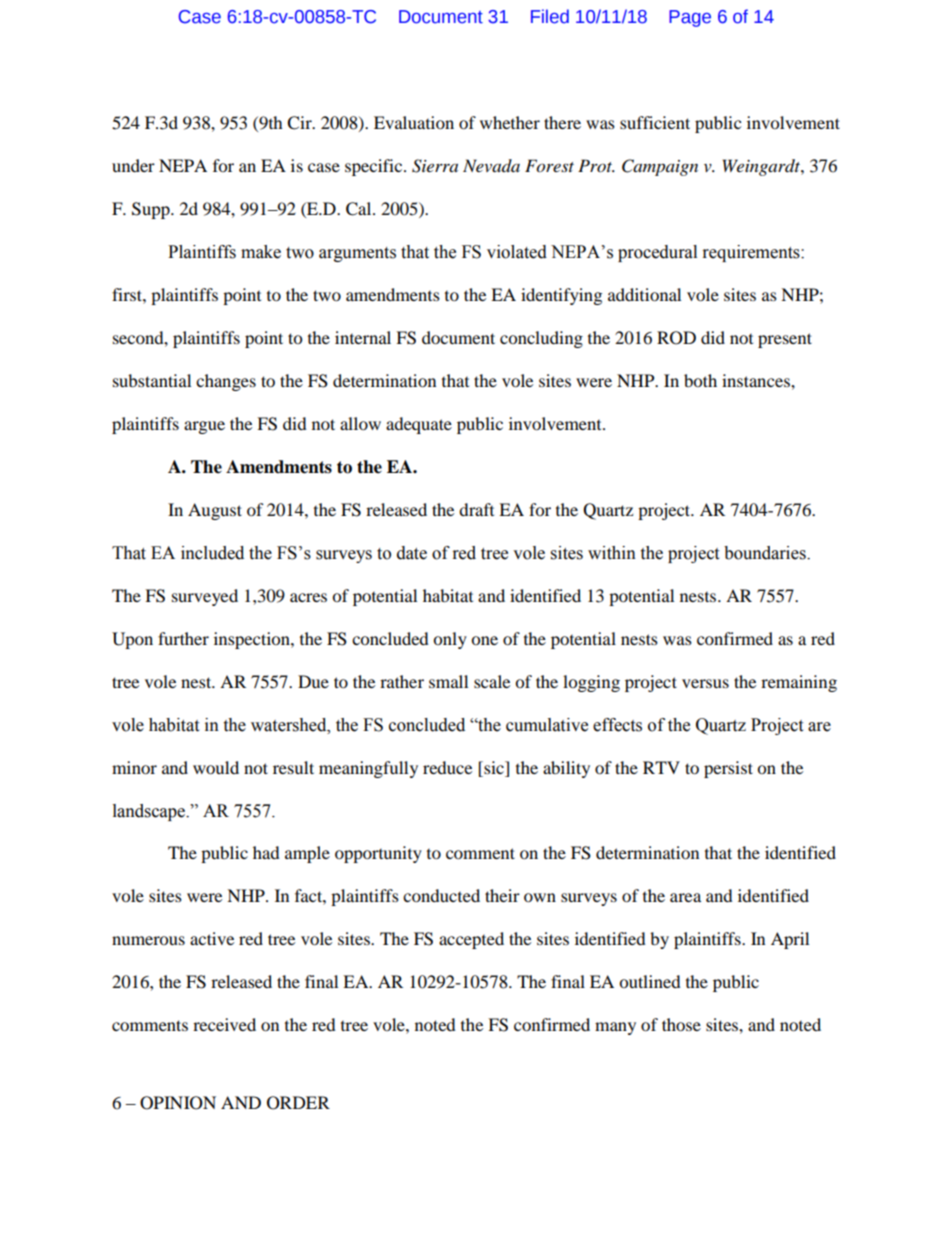 This image has width=952, height=1233. What do you see at coordinates (226, 382) in the image?
I see `changes` at bounding box center [226, 382].
